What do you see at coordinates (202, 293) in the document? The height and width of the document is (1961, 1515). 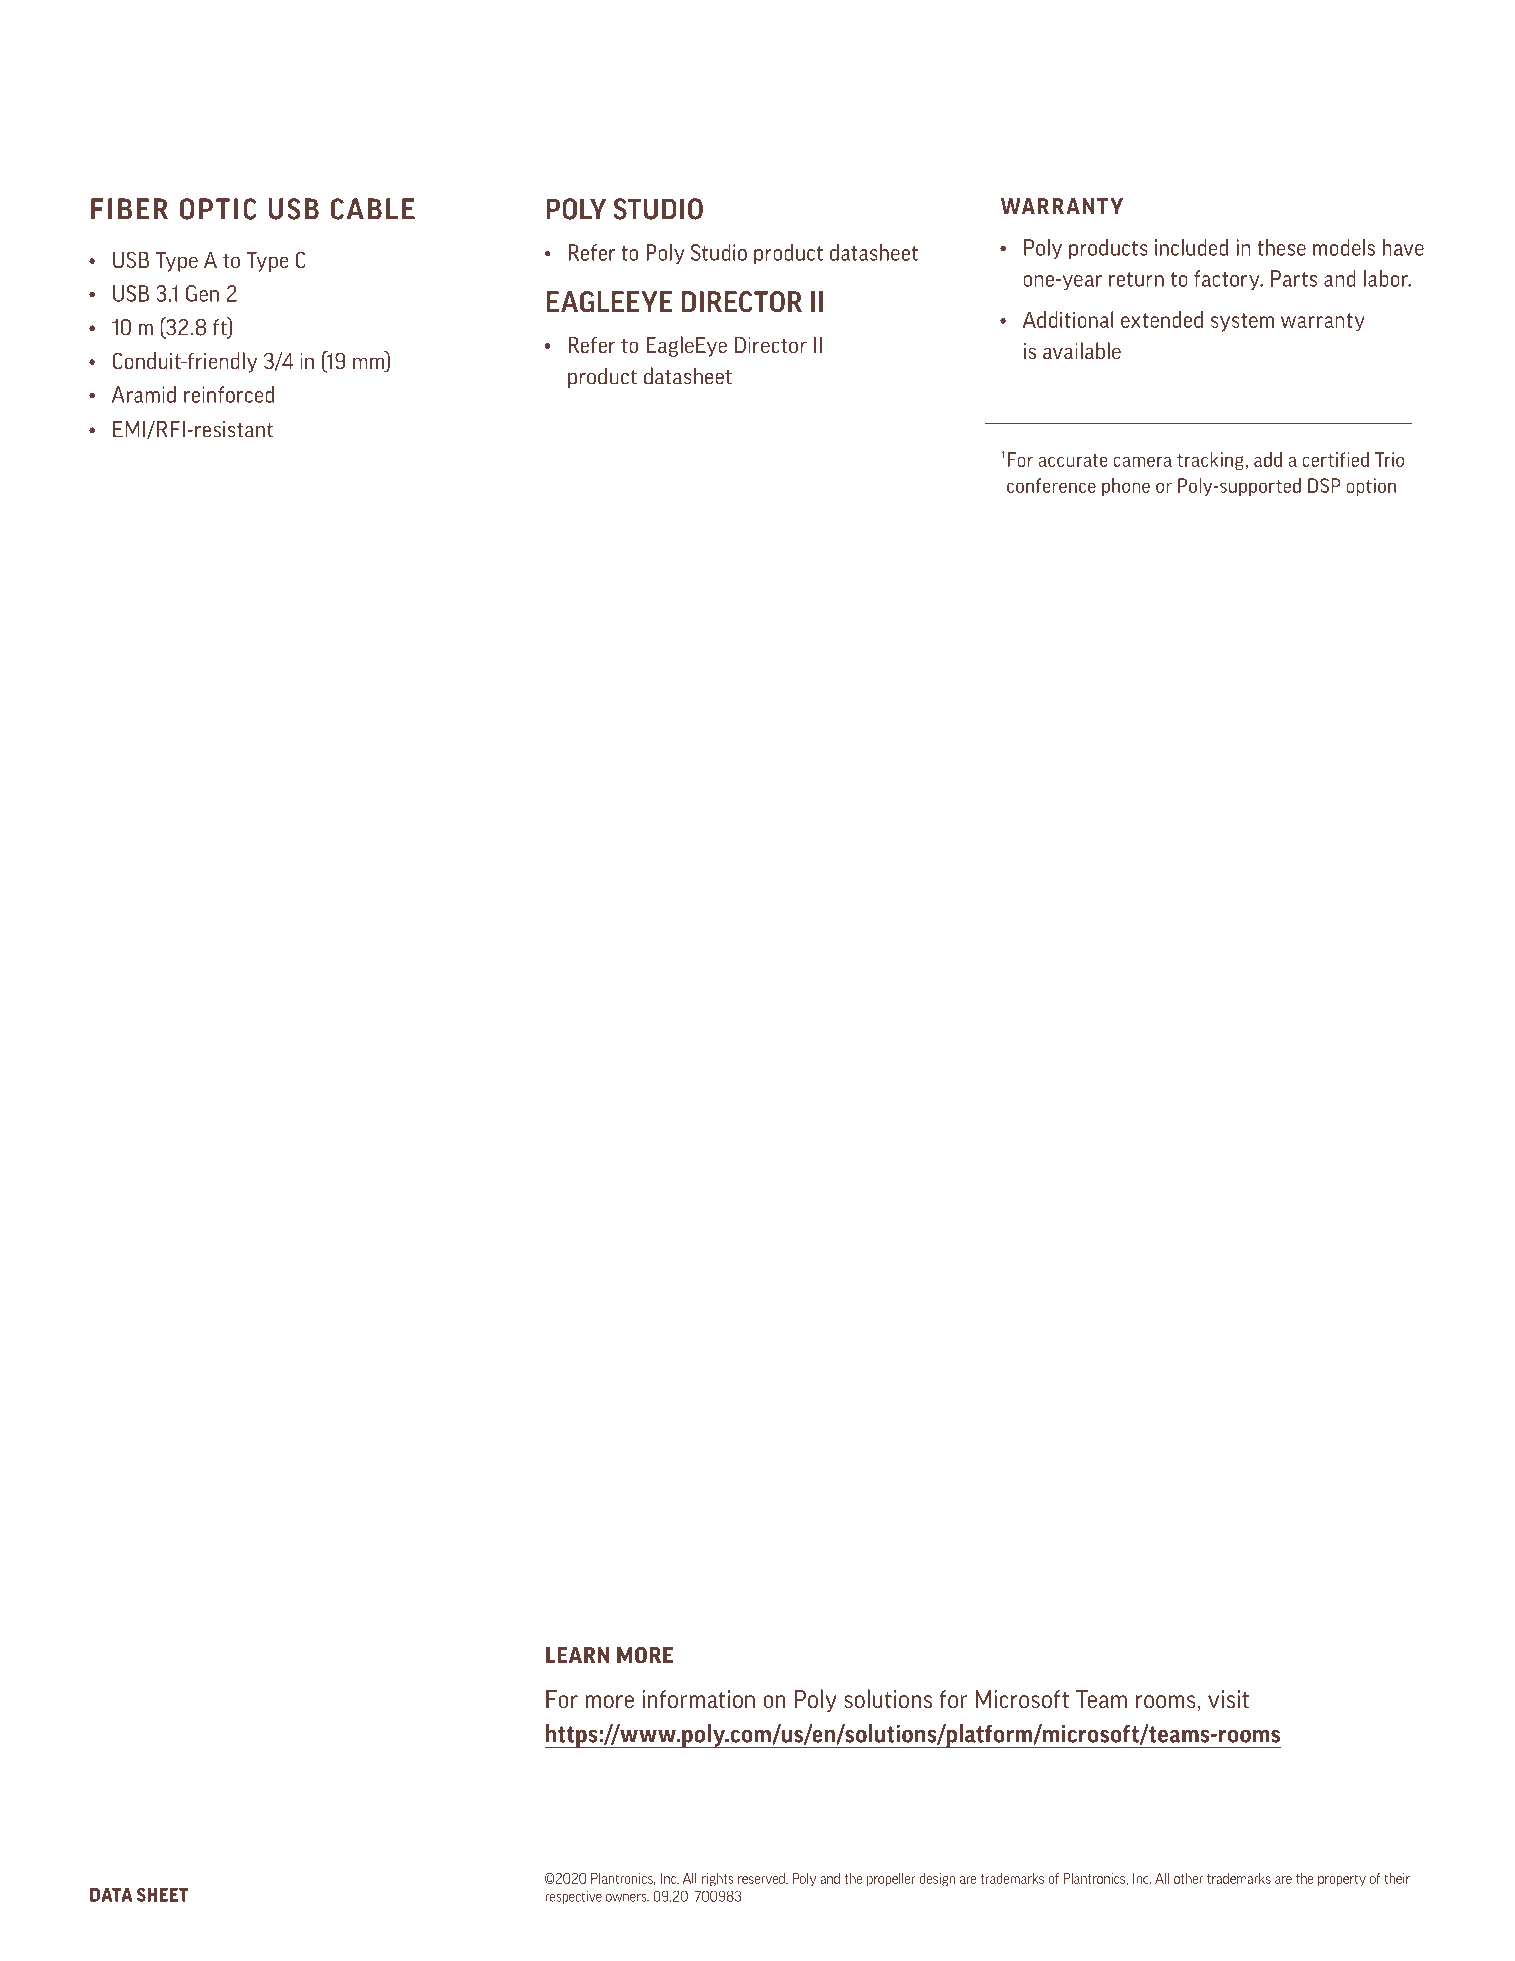 I see `Gen` at bounding box center [202, 293].
